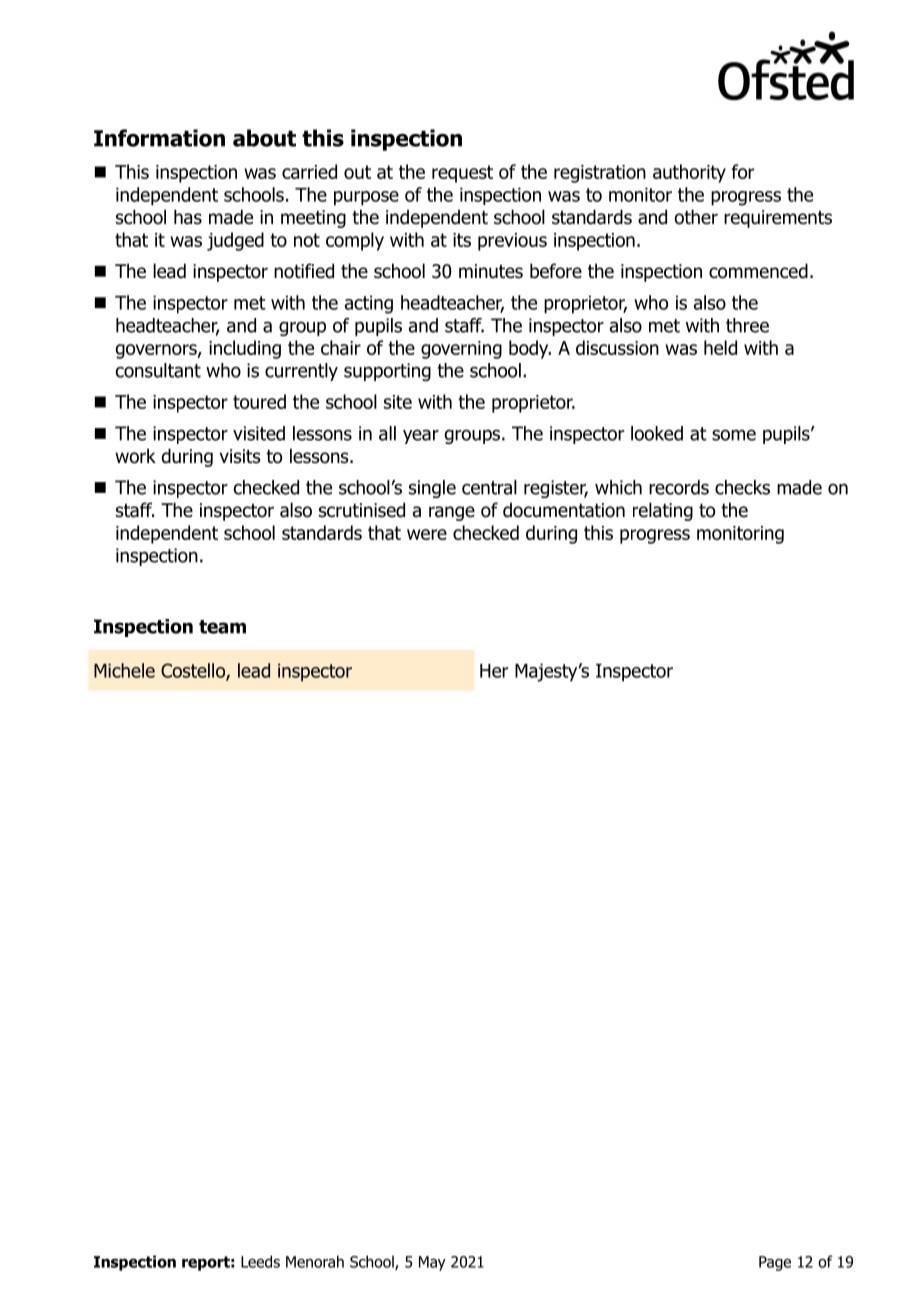 Image resolution: width=924 pixels, height=1310 pixels. Describe the element at coordinates (689, 173) in the page. I see `authority` at that location.
